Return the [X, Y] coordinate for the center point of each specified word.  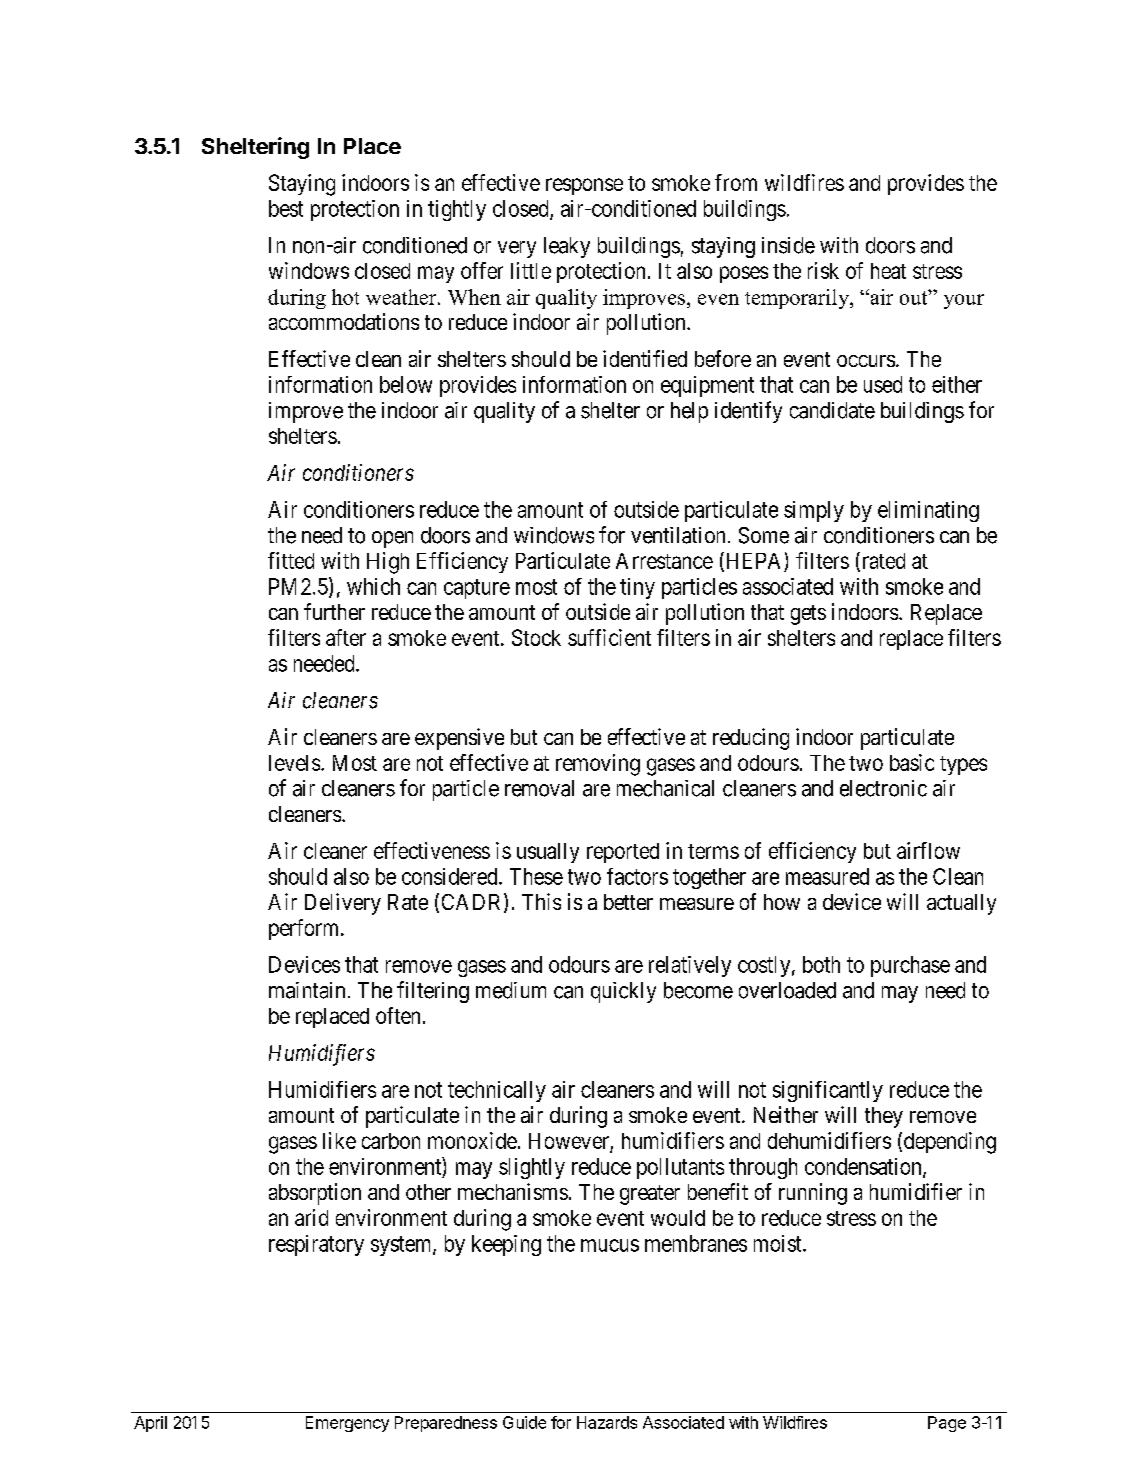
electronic [883, 788]
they [884, 1117]
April [150, 1424]
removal [539, 788]
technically [497, 1091]
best [286, 208]
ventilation [678, 535]
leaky [567, 247]
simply [814, 511]
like [339, 1140]
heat [888, 271]
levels [294, 763]
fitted [291, 560]
